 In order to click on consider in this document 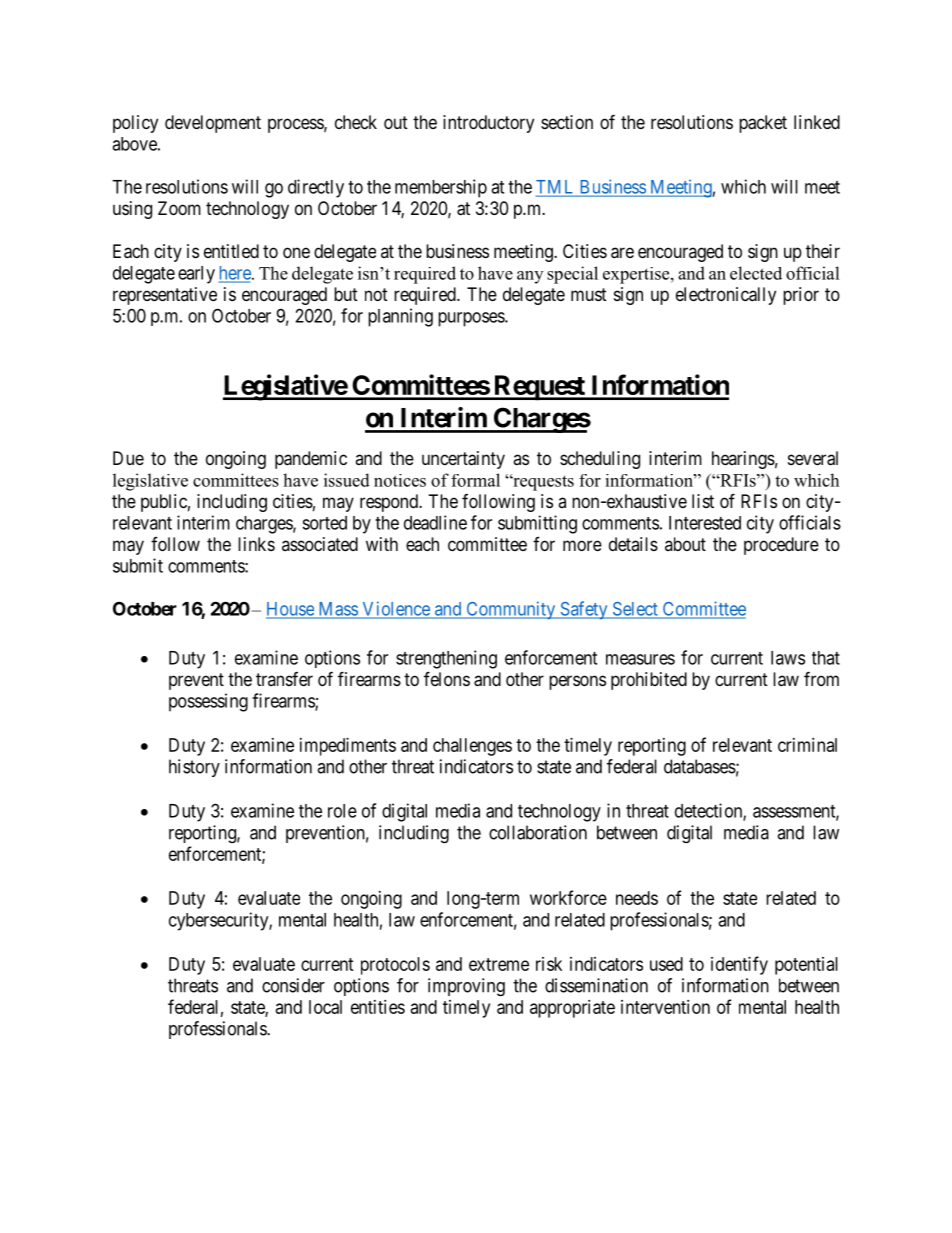, I will do `click(293, 985)`.
